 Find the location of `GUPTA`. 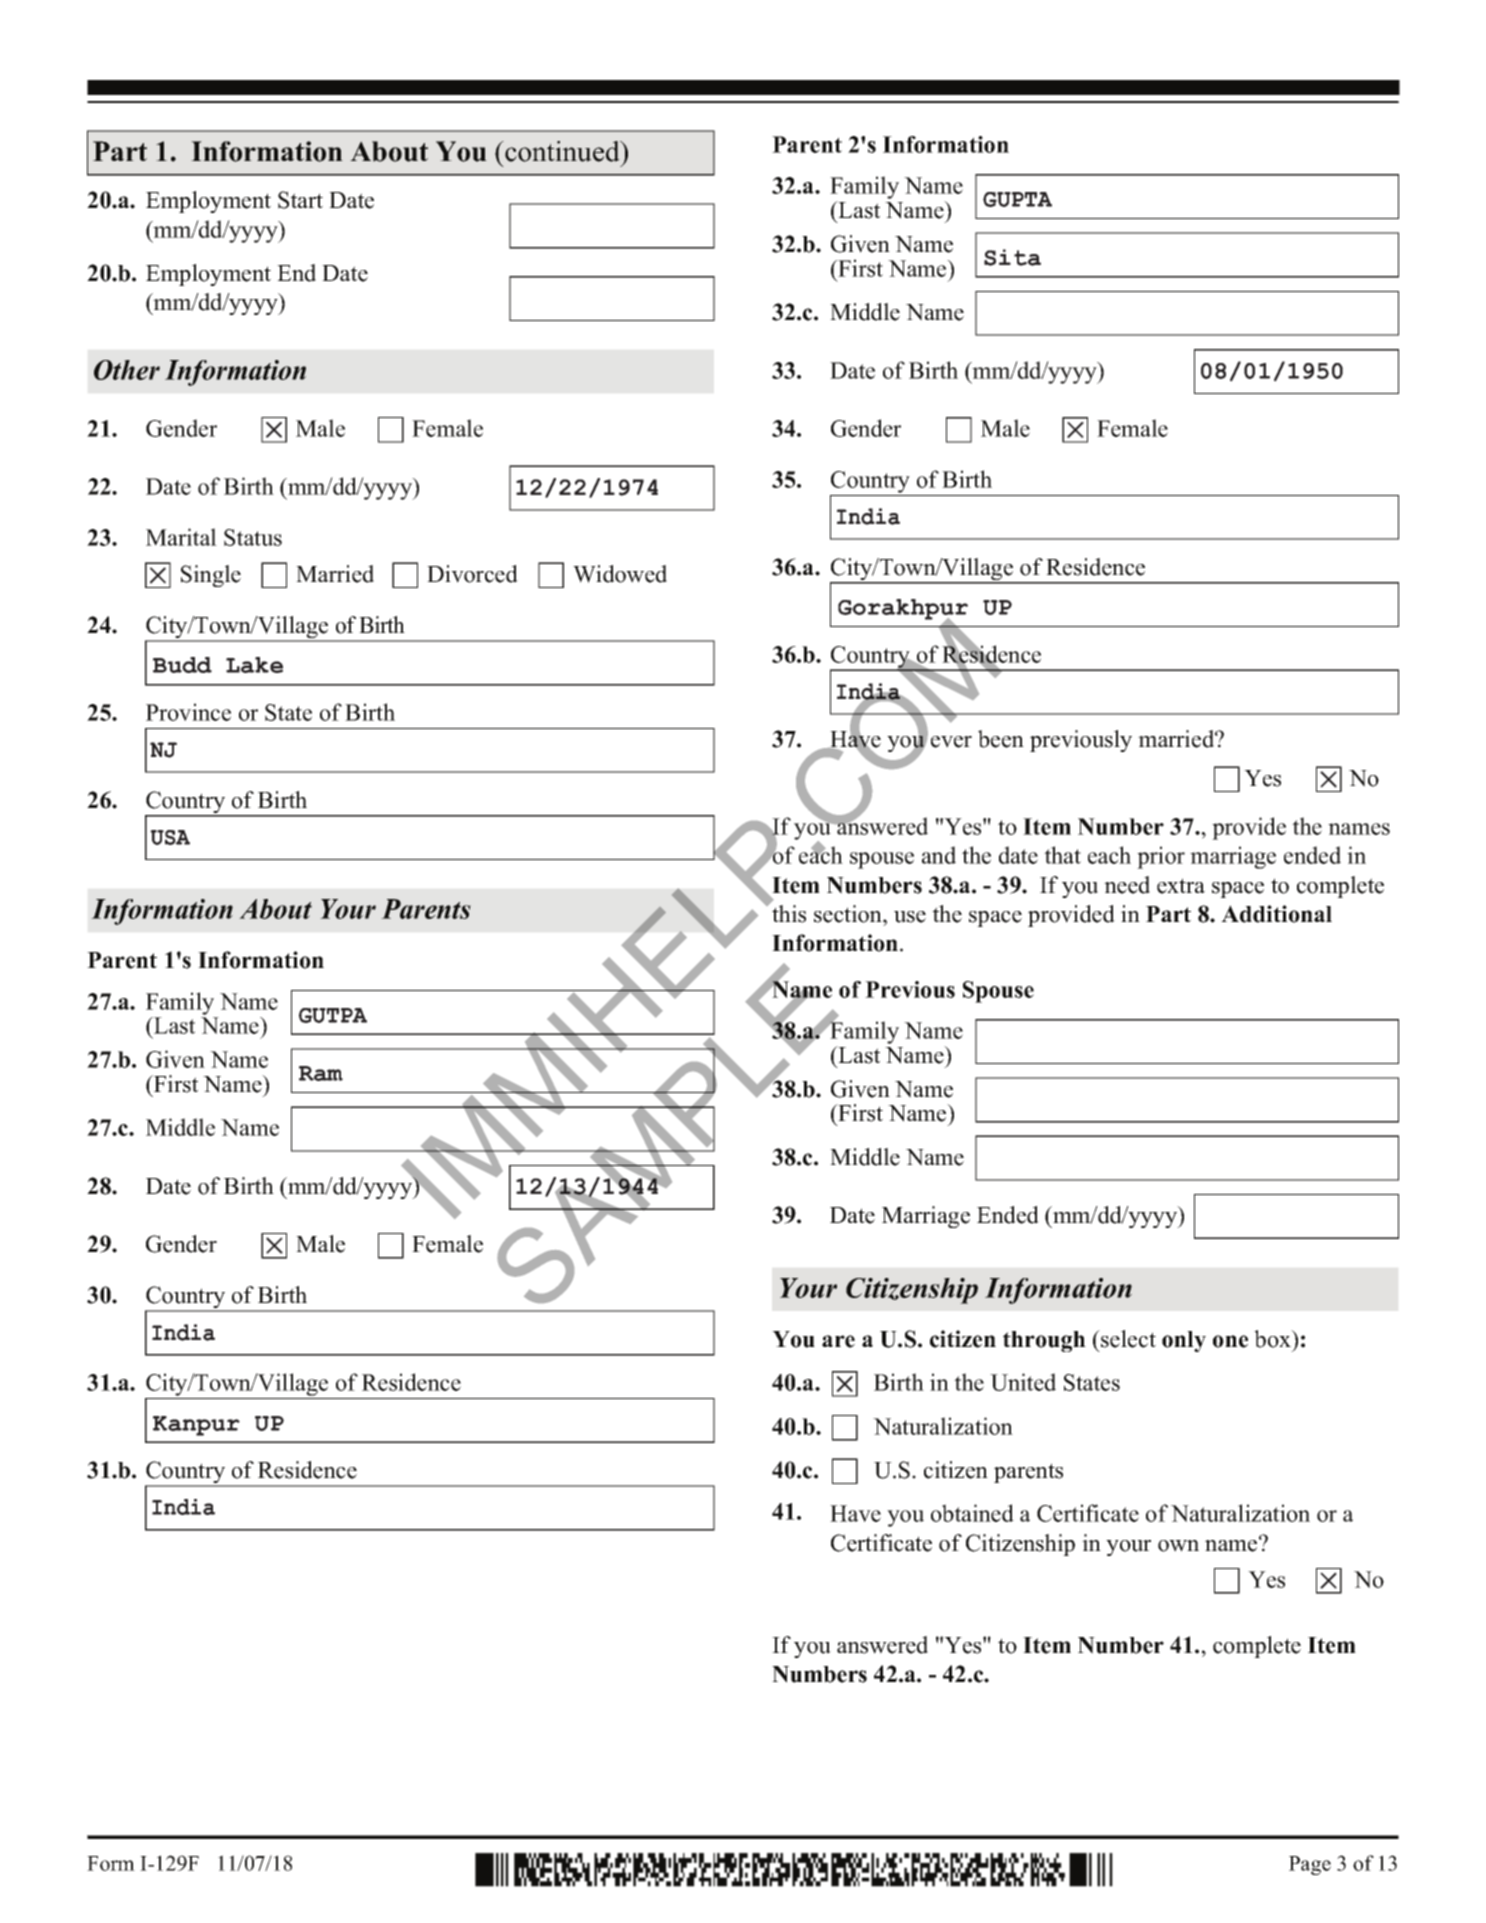

GUPTA is located at coordinates (1017, 199).
